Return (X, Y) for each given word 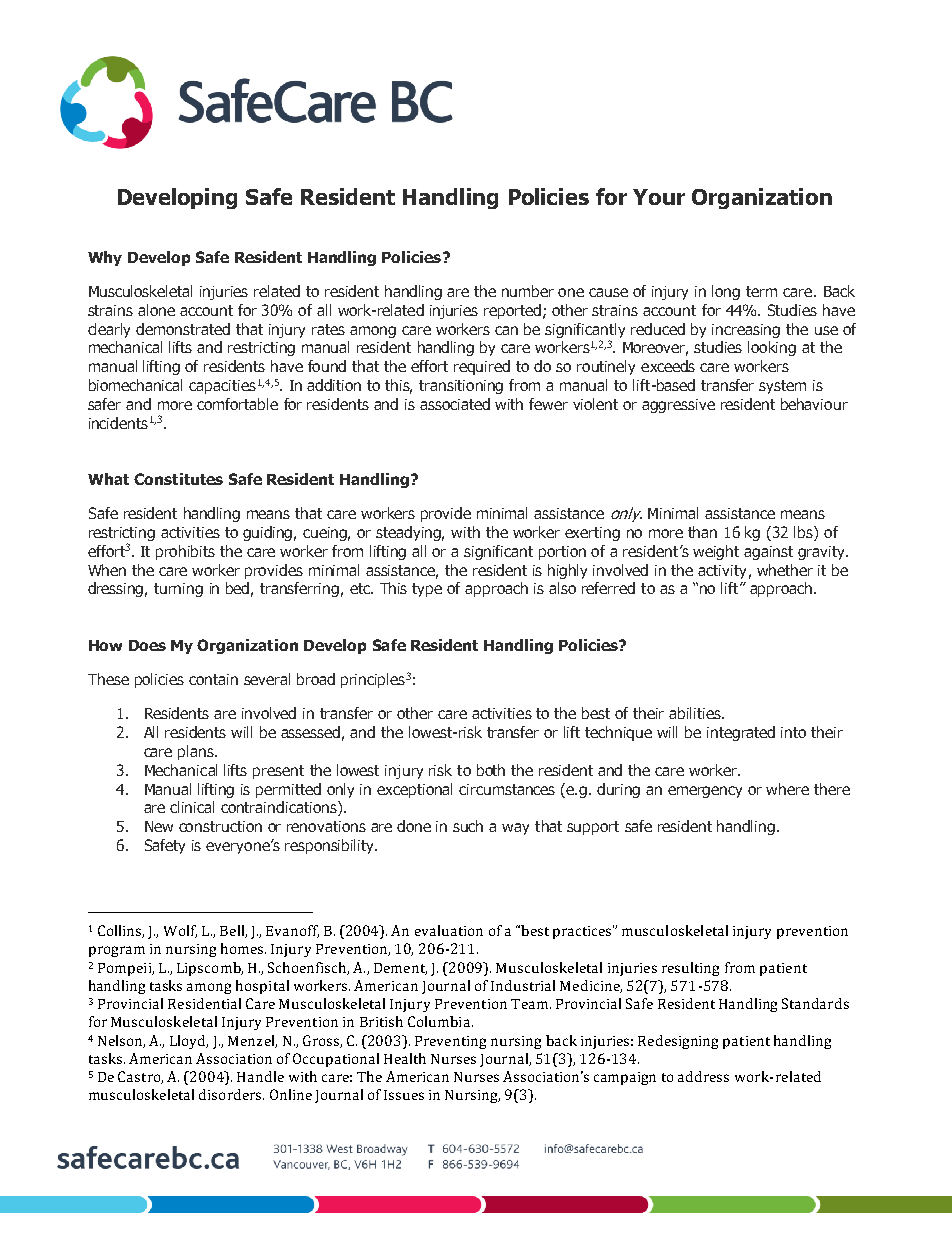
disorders (231, 1094)
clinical (192, 807)
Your (659, 197)
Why (105, 258)
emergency (705, 792)
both (491, 770)
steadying (410, 533)
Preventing (450, 1042)
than (702, 532)
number (528, 291)
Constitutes (178, 479)
